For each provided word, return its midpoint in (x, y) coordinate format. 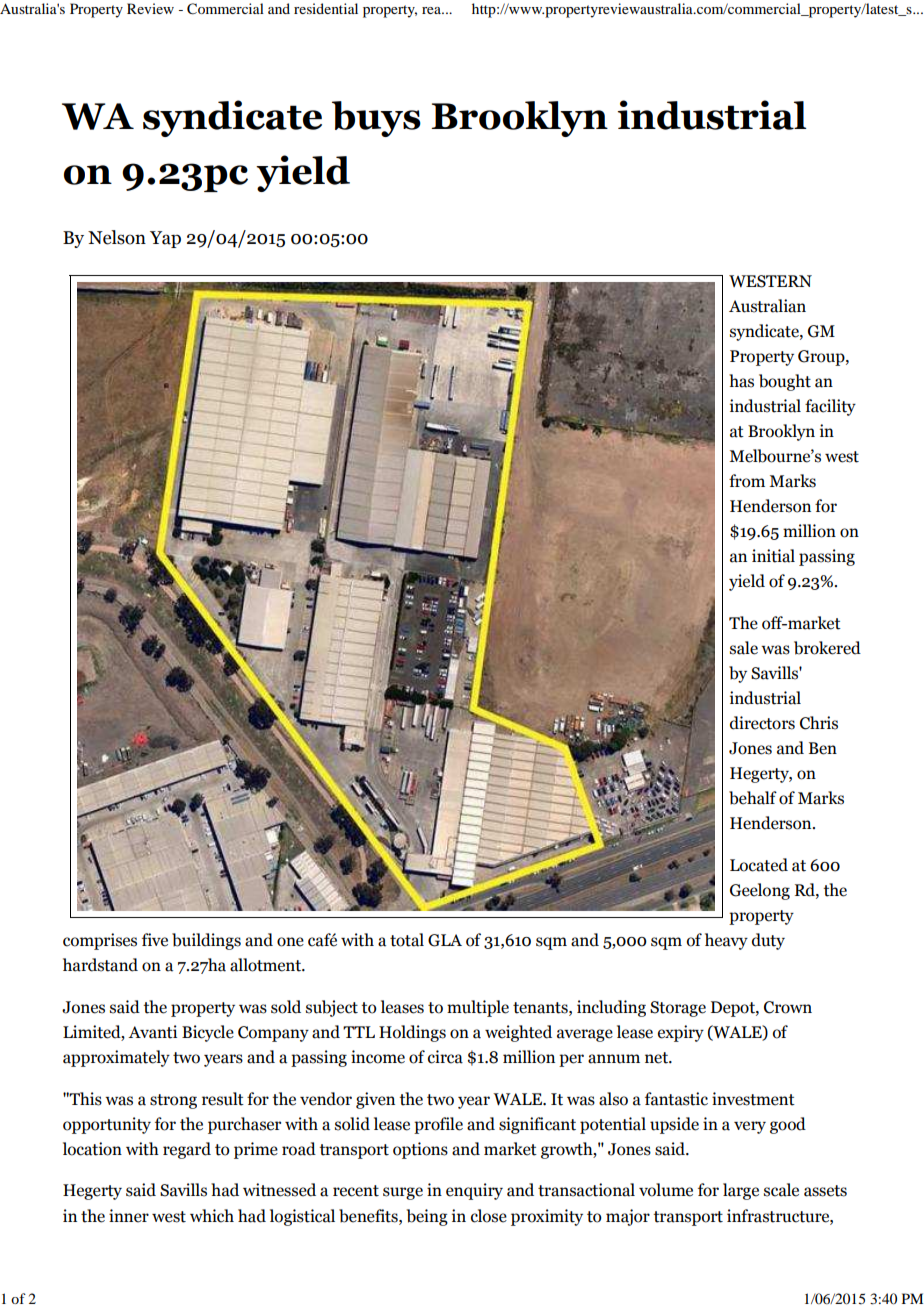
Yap (165, 239)
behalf (753, 798)
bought (785, 382)
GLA (445, 940)
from (747, 481)
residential (326, 8)
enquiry (474, 1191)
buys (376, 119)
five (155, 940)
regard (187, 1150)
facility (830, 407)
